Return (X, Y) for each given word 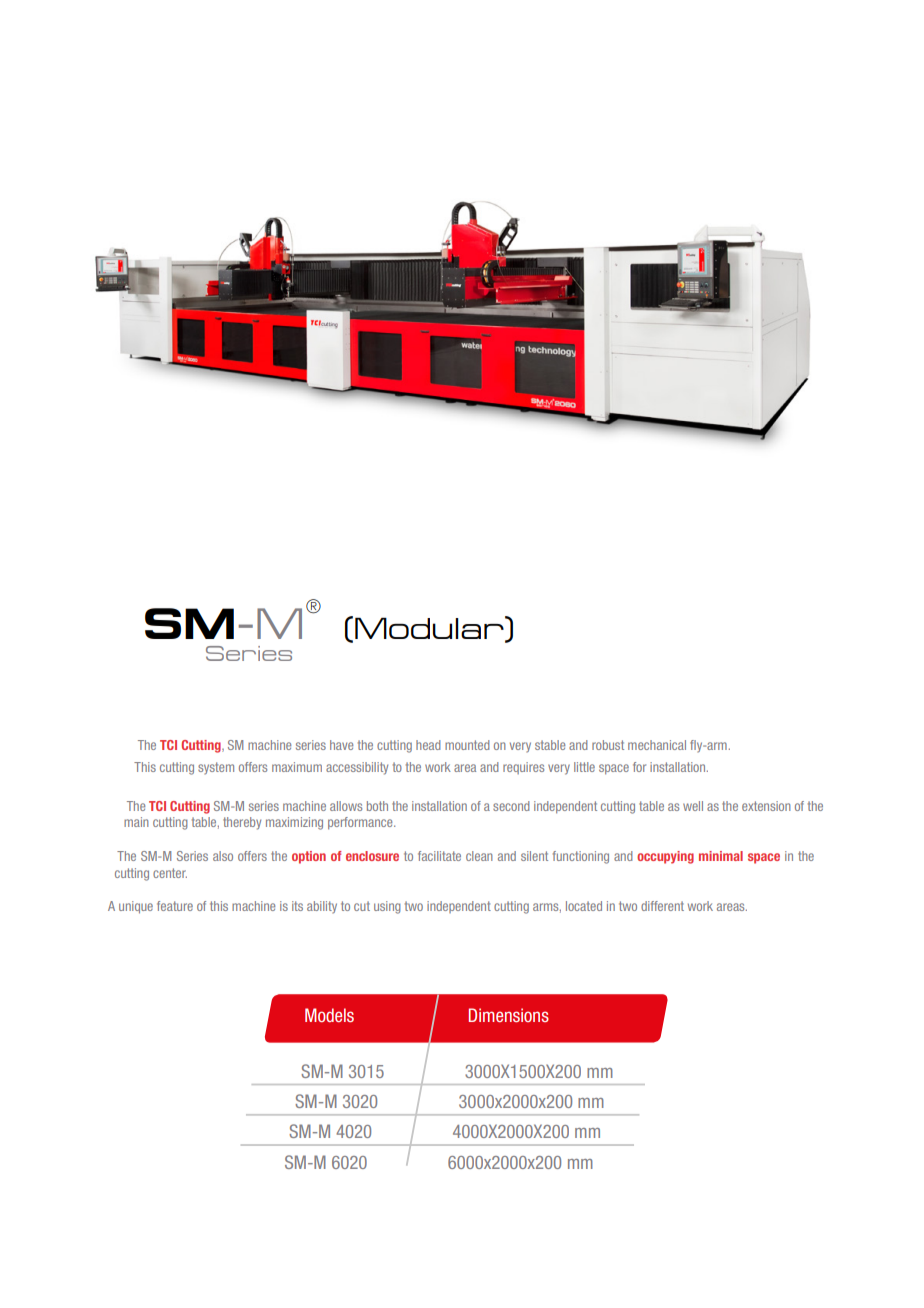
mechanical (657, 745)
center (170, 873)
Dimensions (509, 1015)
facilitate (439, 856)
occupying (665, 857)
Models (329, 1015)
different (662, 906)
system (216, 768)
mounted (467, 745)
